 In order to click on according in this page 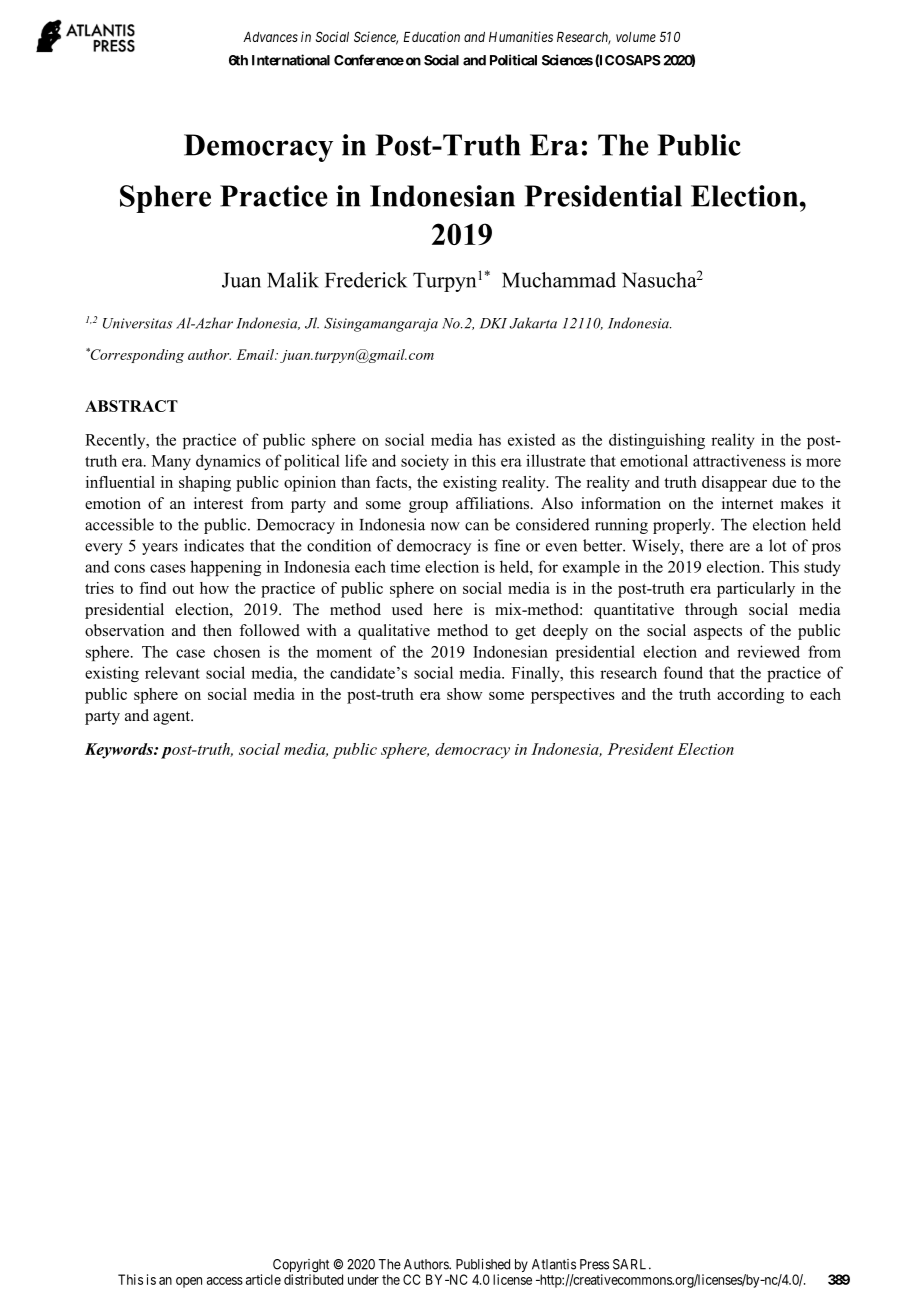, I will do `click(750, 696)`.
